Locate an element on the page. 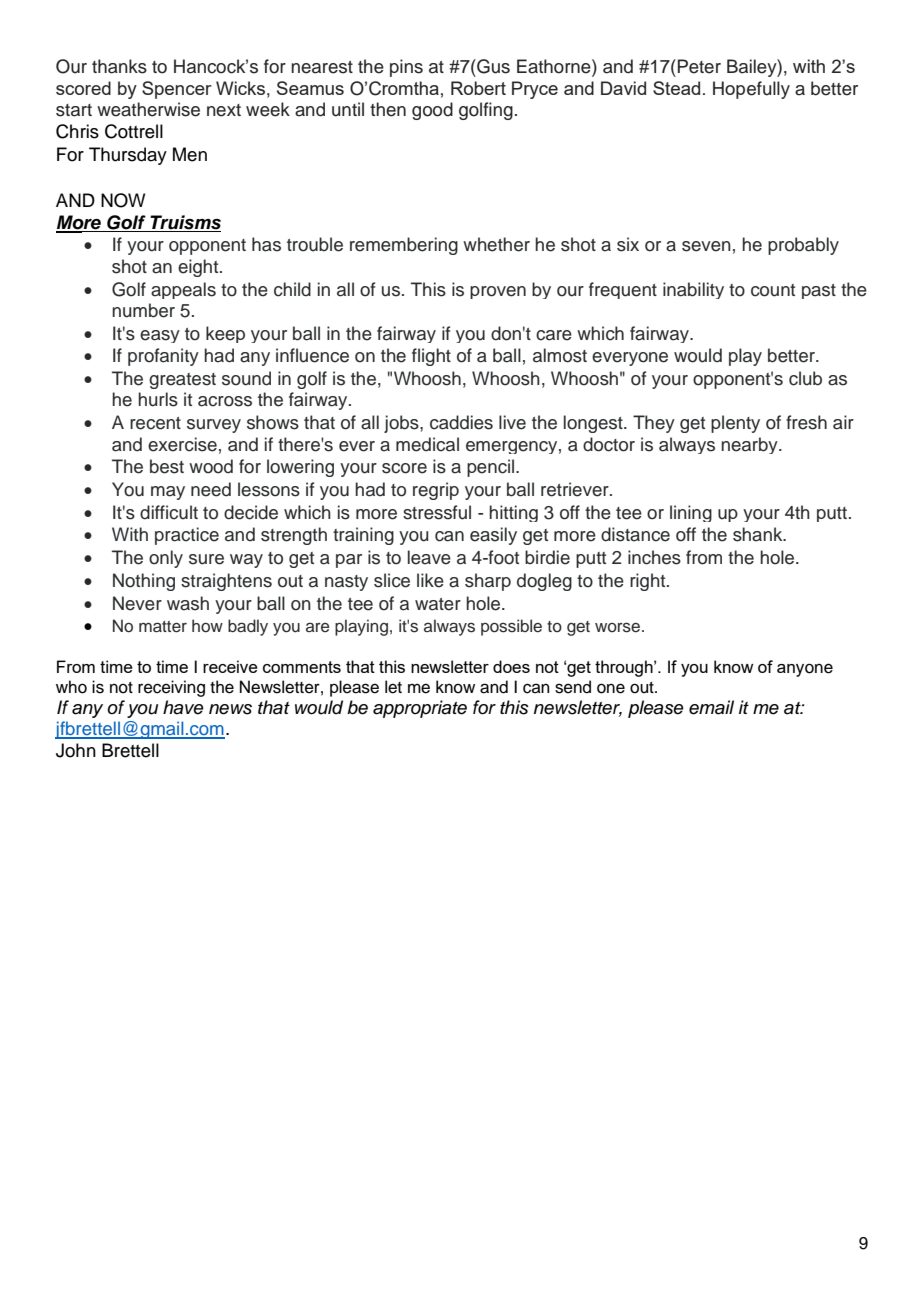 This page has width=924, height=1308. wash is located at coordinates (188, 603).
